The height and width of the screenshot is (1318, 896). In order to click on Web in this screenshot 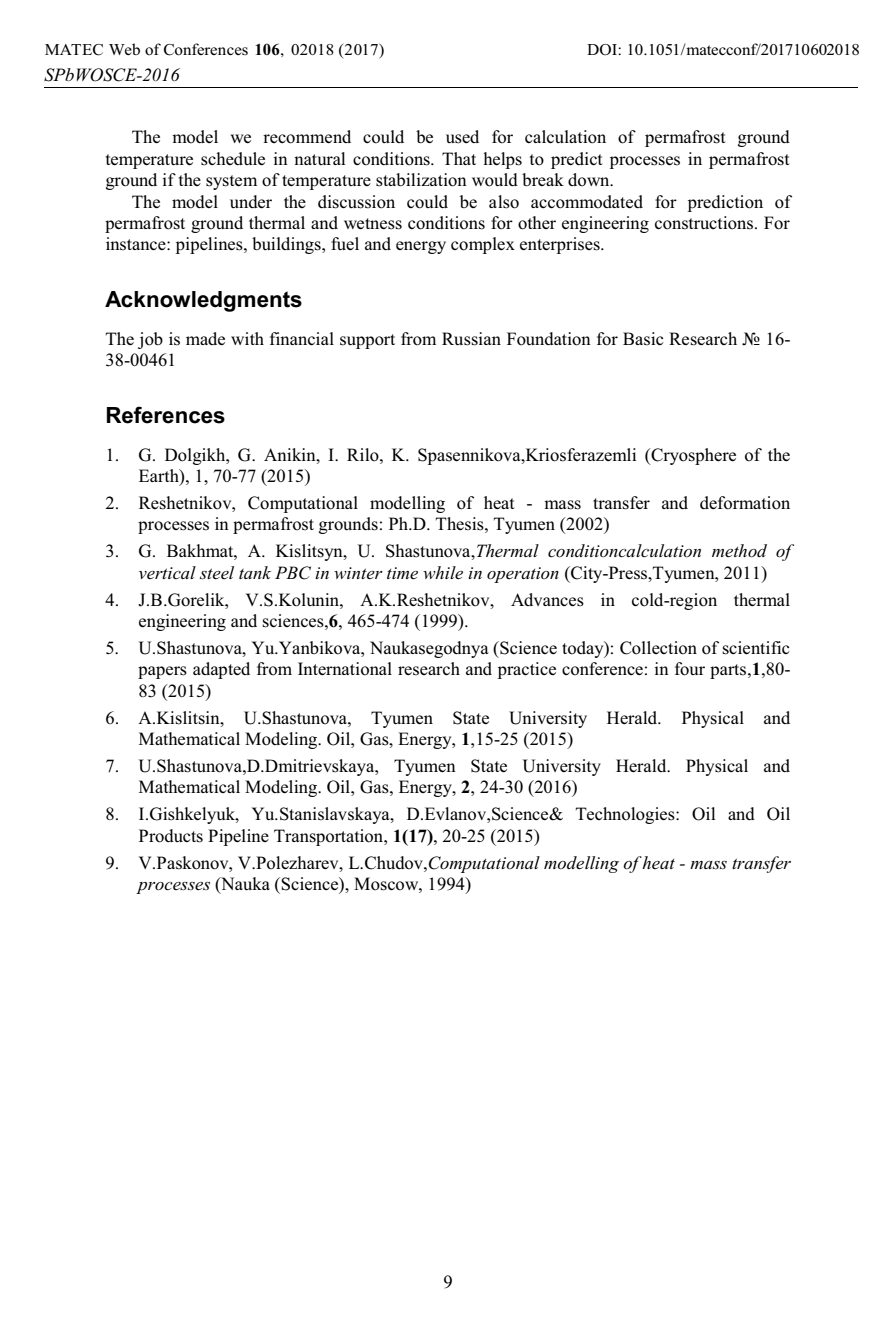, I will do `click(124, 49)`.
